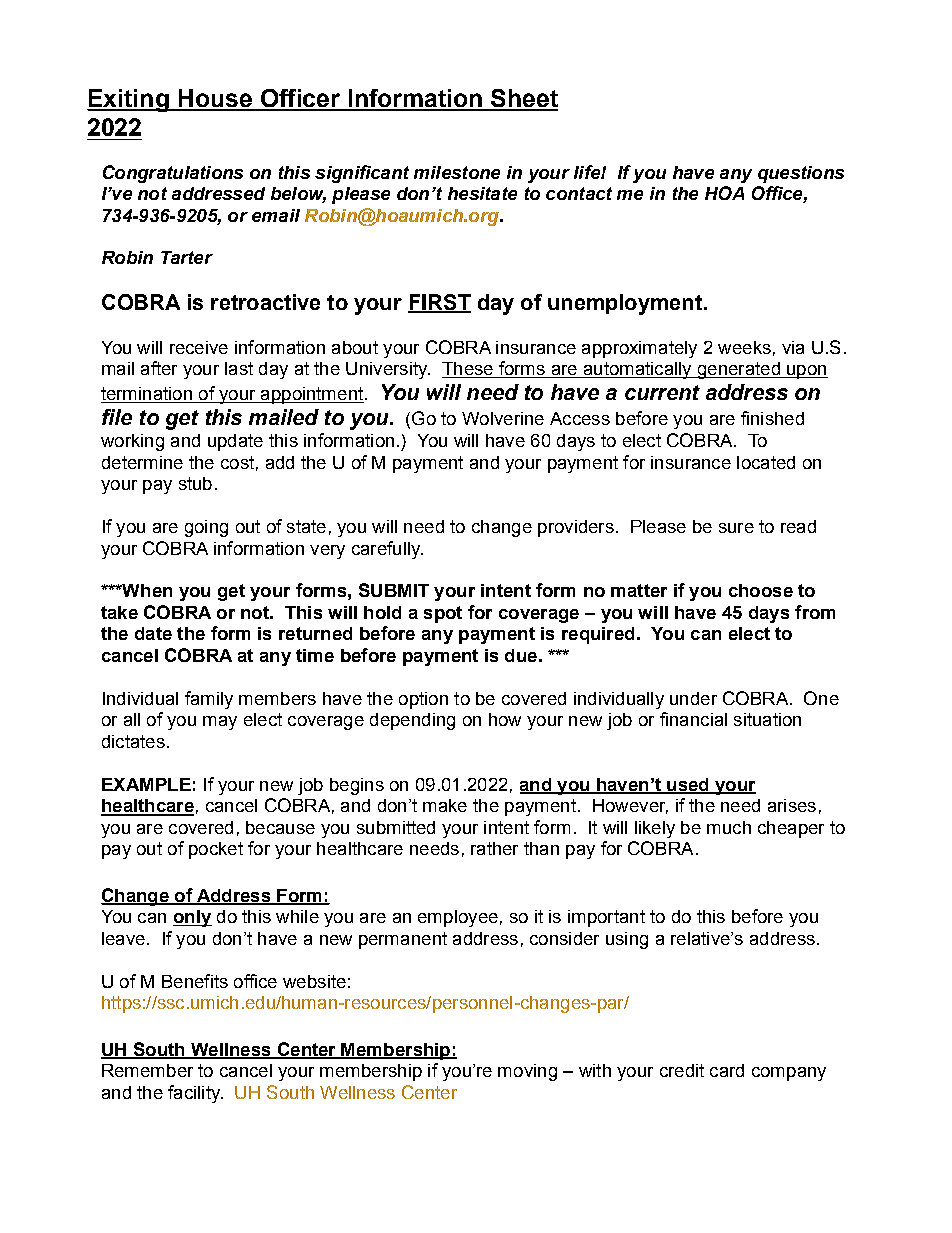 This document has width=952, height=1233. I want to click on House, so click(215, 99).
